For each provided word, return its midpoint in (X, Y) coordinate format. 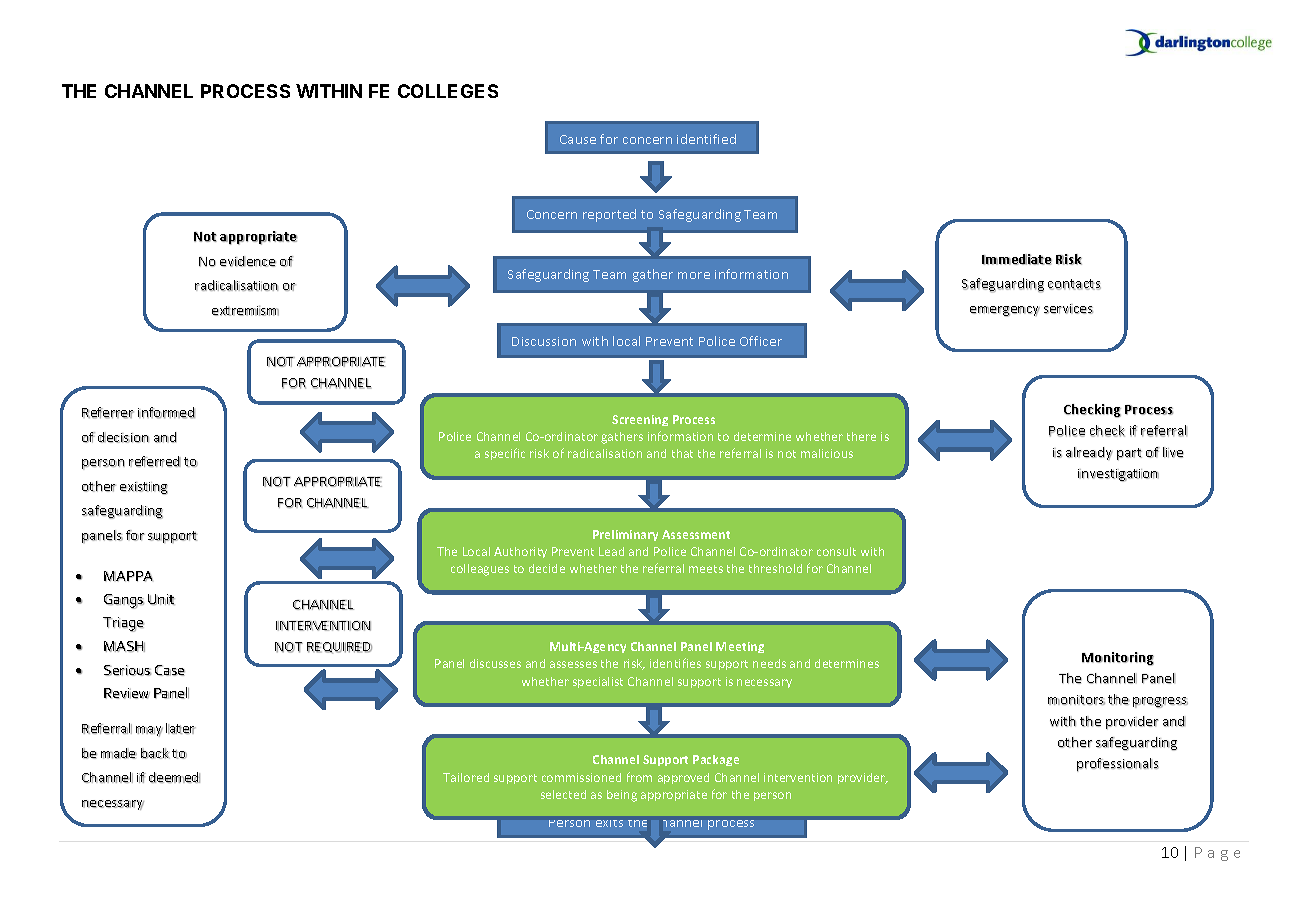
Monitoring (1118, 659)
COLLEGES (448, 91)
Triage (123, 624)
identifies (675, 663)
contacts (1074, 284)
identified (706, 139)
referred (155, 461)
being (622, 796)
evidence (248, 261)
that (682, 453)
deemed (174, 777)
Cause (578, 139)
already (1089, 453)
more (694, 275)
